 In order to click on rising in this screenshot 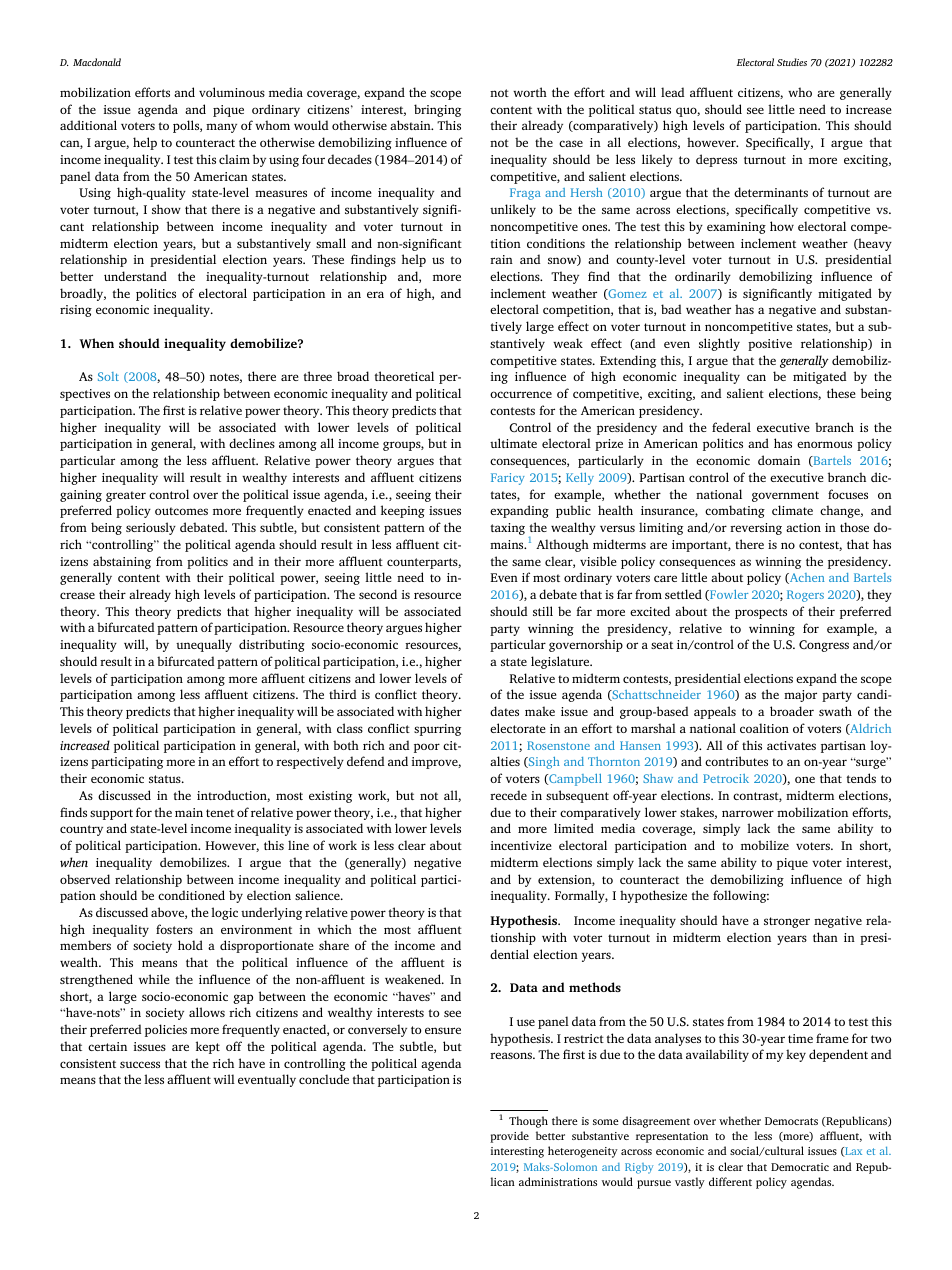, I will do `click(76, 311)`.
